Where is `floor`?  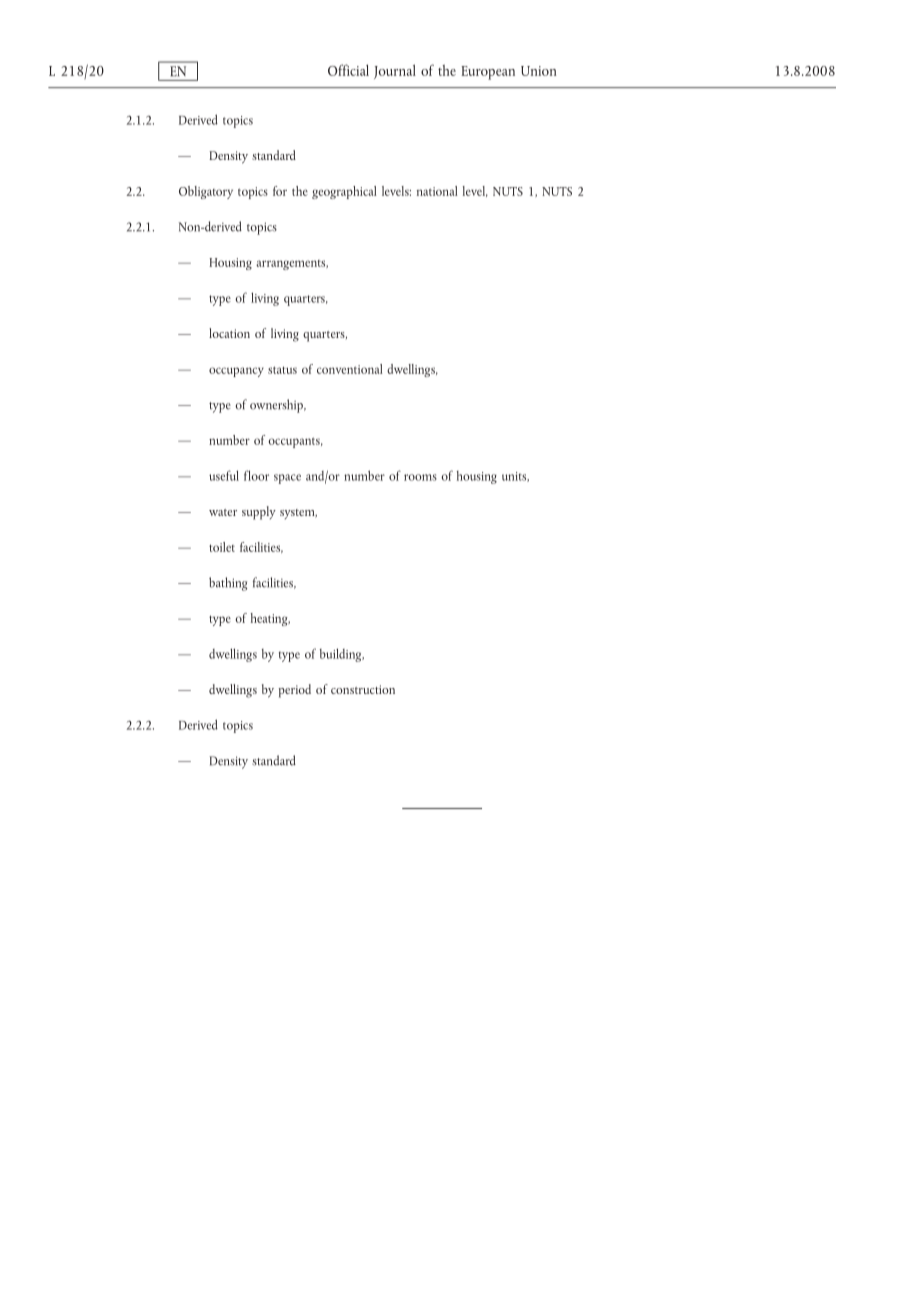
floor is located at coordinates (256, 475).
